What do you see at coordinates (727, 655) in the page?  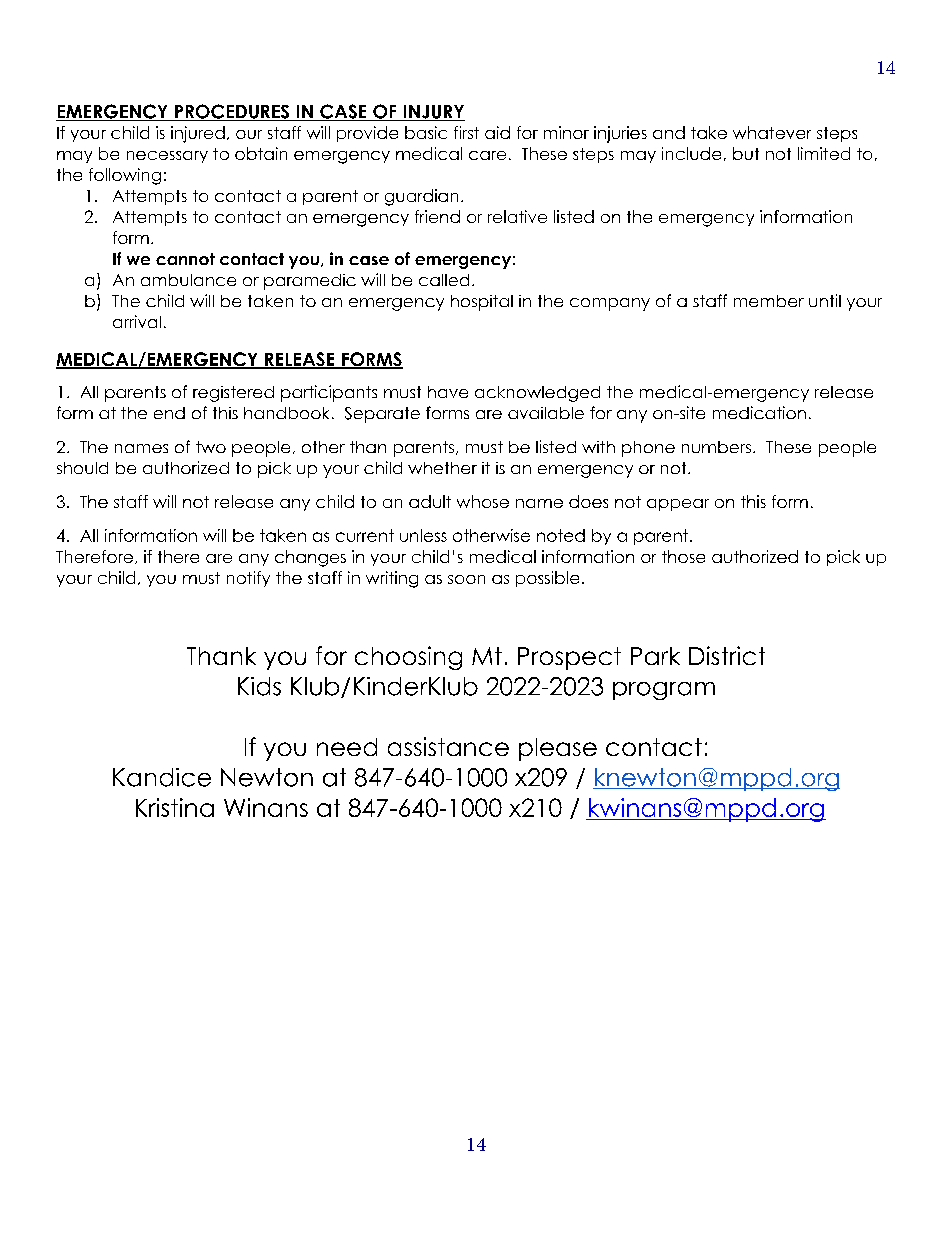 I see `District` at bounding box center [727, 655].
